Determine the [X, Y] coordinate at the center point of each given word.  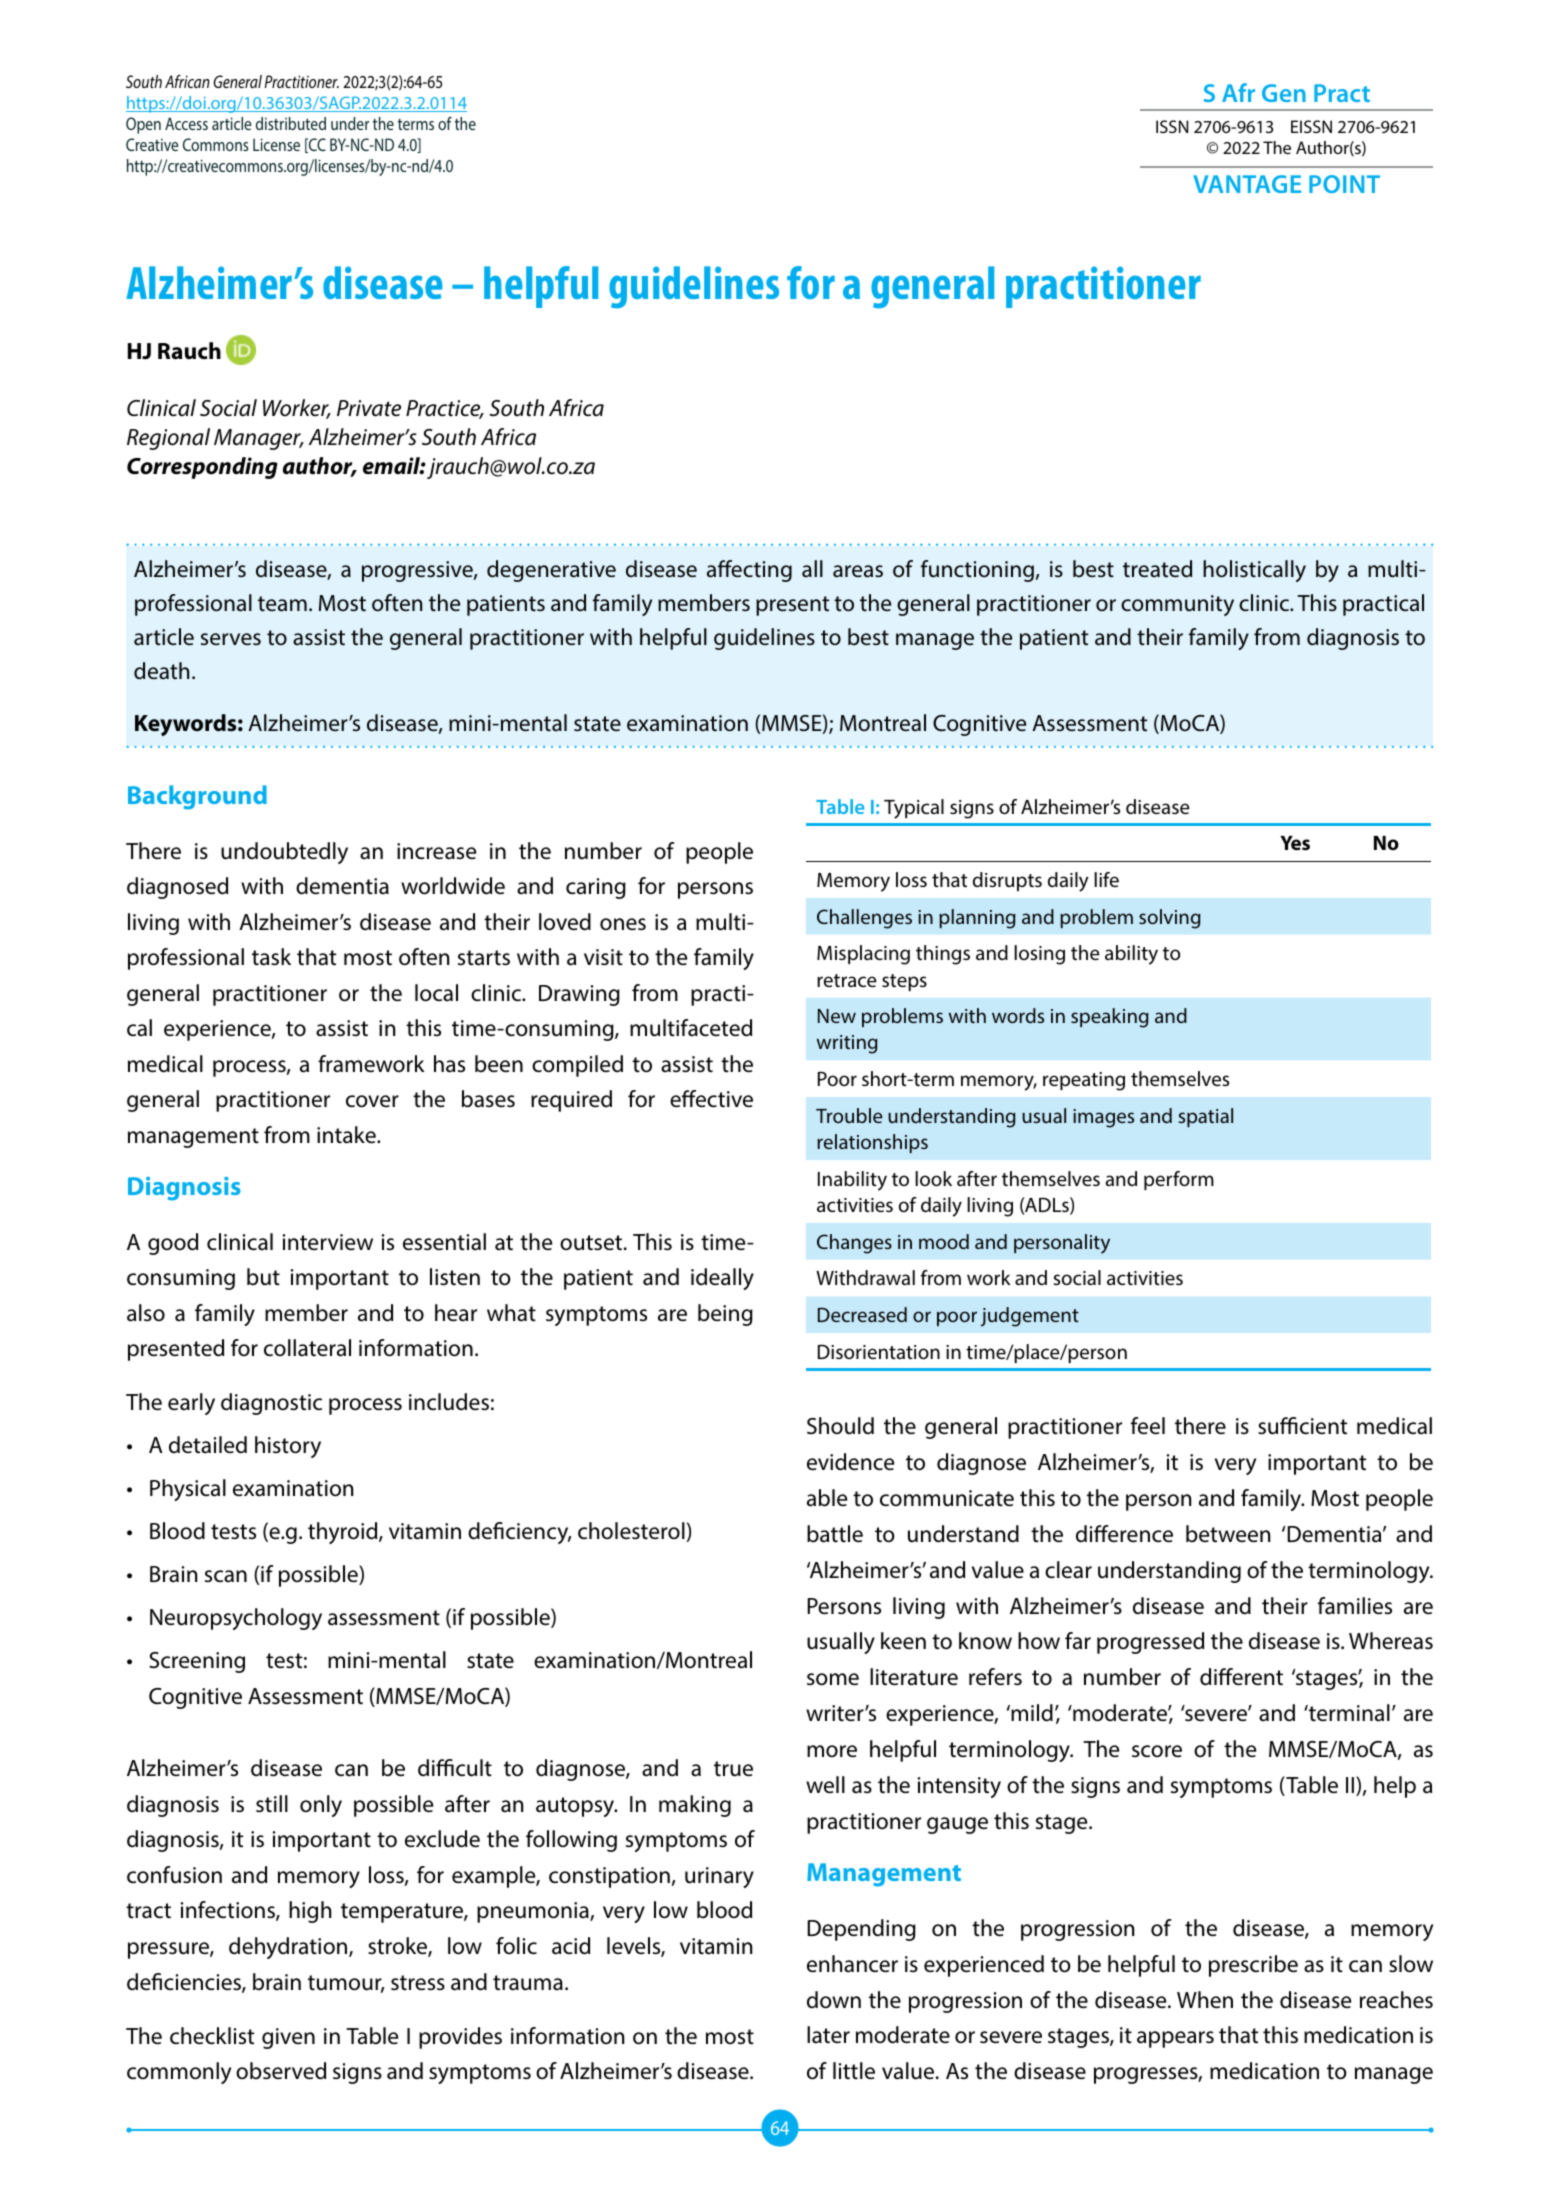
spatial [1205, 1117]
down [834, 2000]
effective [711, 1099]
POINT [1344, 184]
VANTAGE [1247, 184]
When [1205, 2000]
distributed [291, 123]
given [288, 2038]
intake [347, 1135]
